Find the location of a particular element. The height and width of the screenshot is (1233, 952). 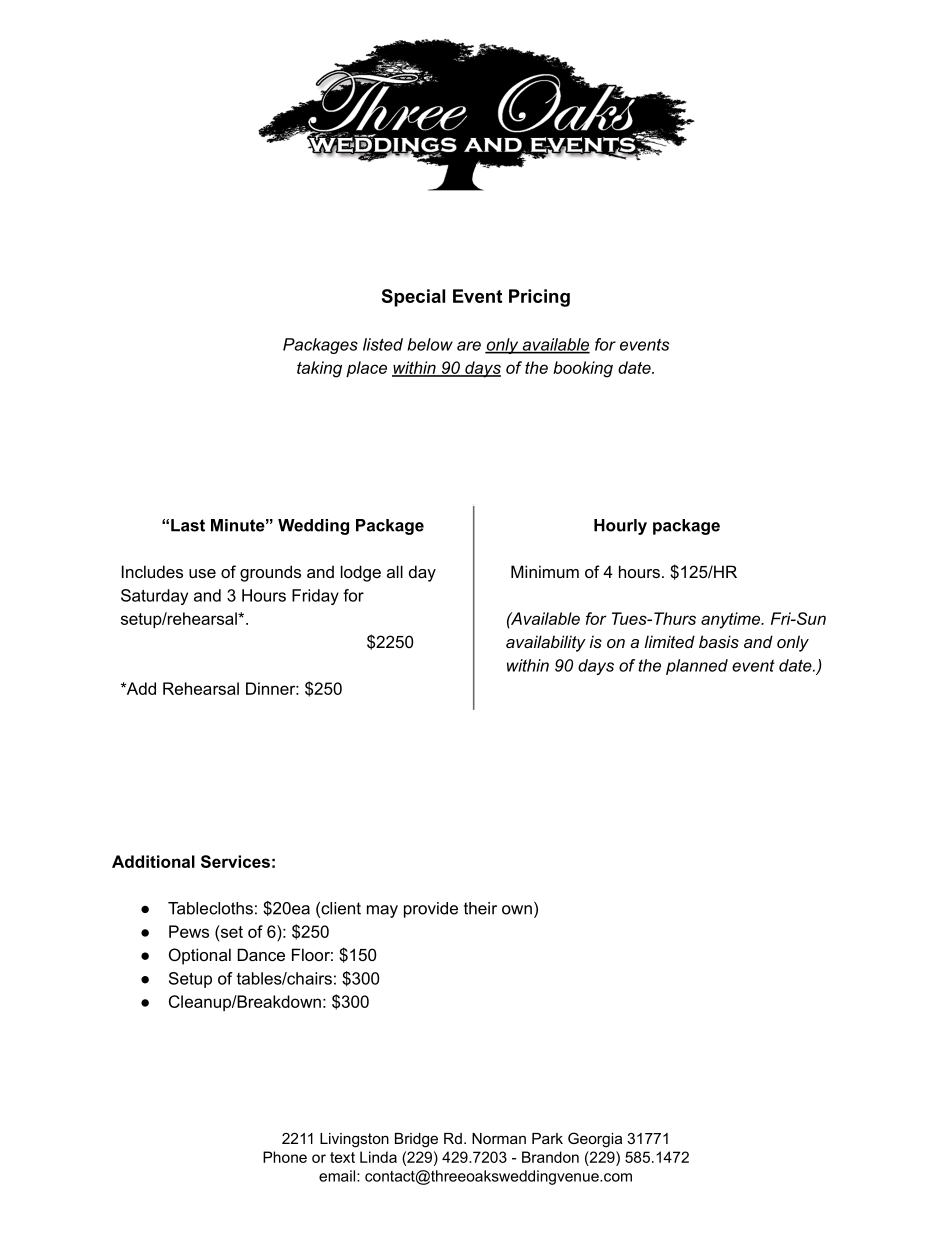

Phone is located at coordinates (285, 1157).
